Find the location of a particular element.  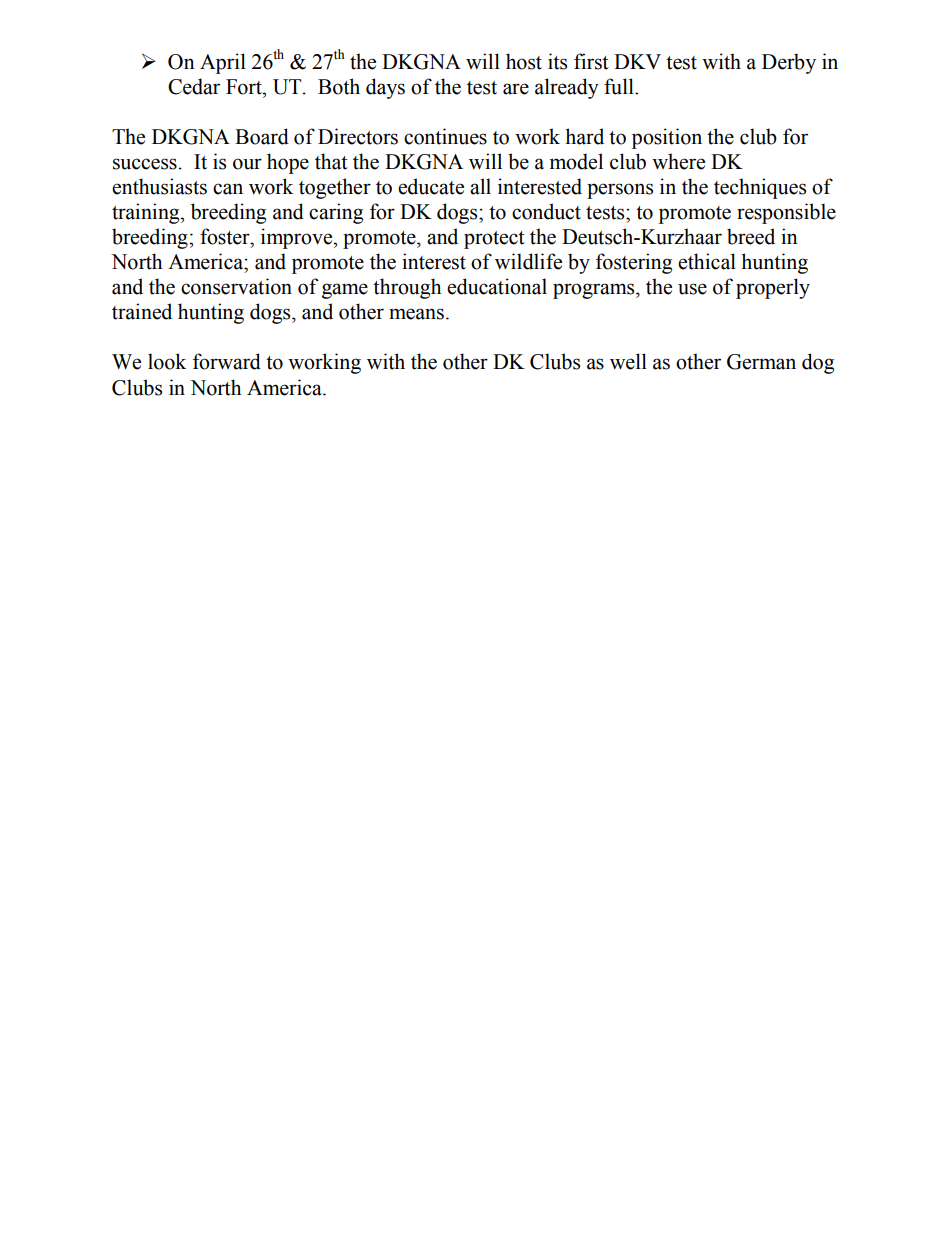

Derby is located at coordinates (789, 63).
